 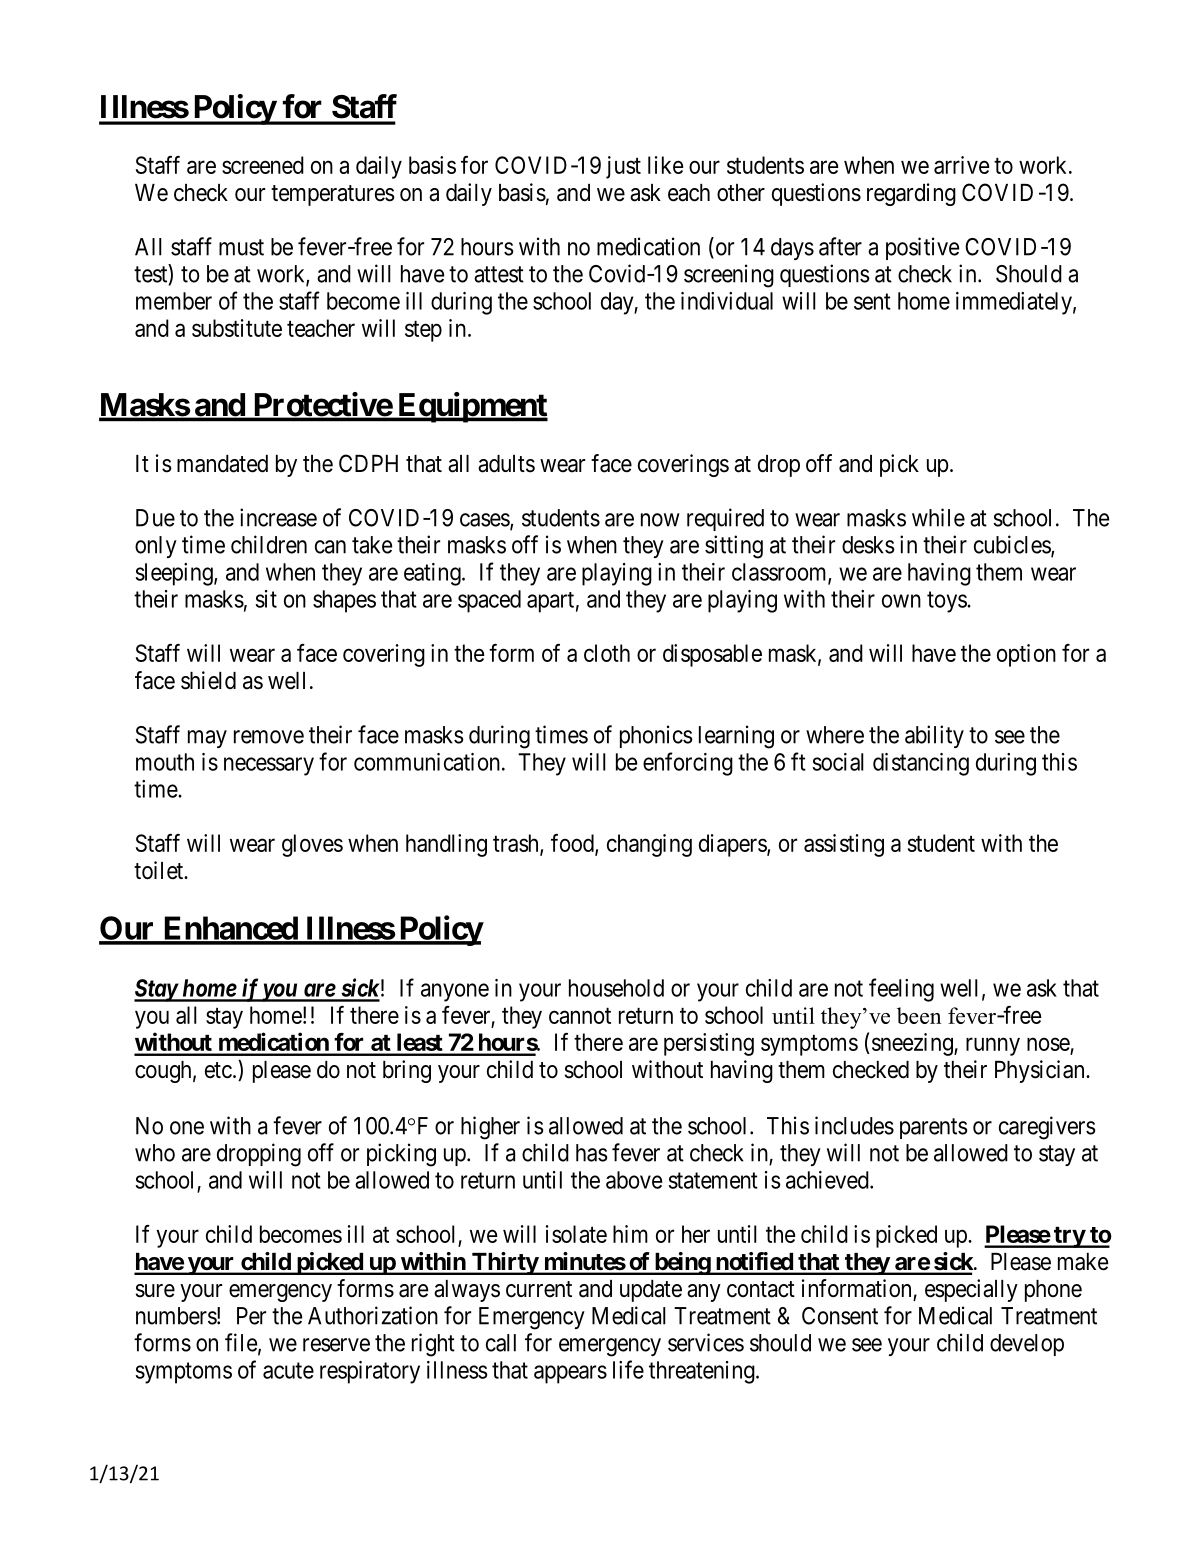 I want to click on just, so click(x=623, y=167).
